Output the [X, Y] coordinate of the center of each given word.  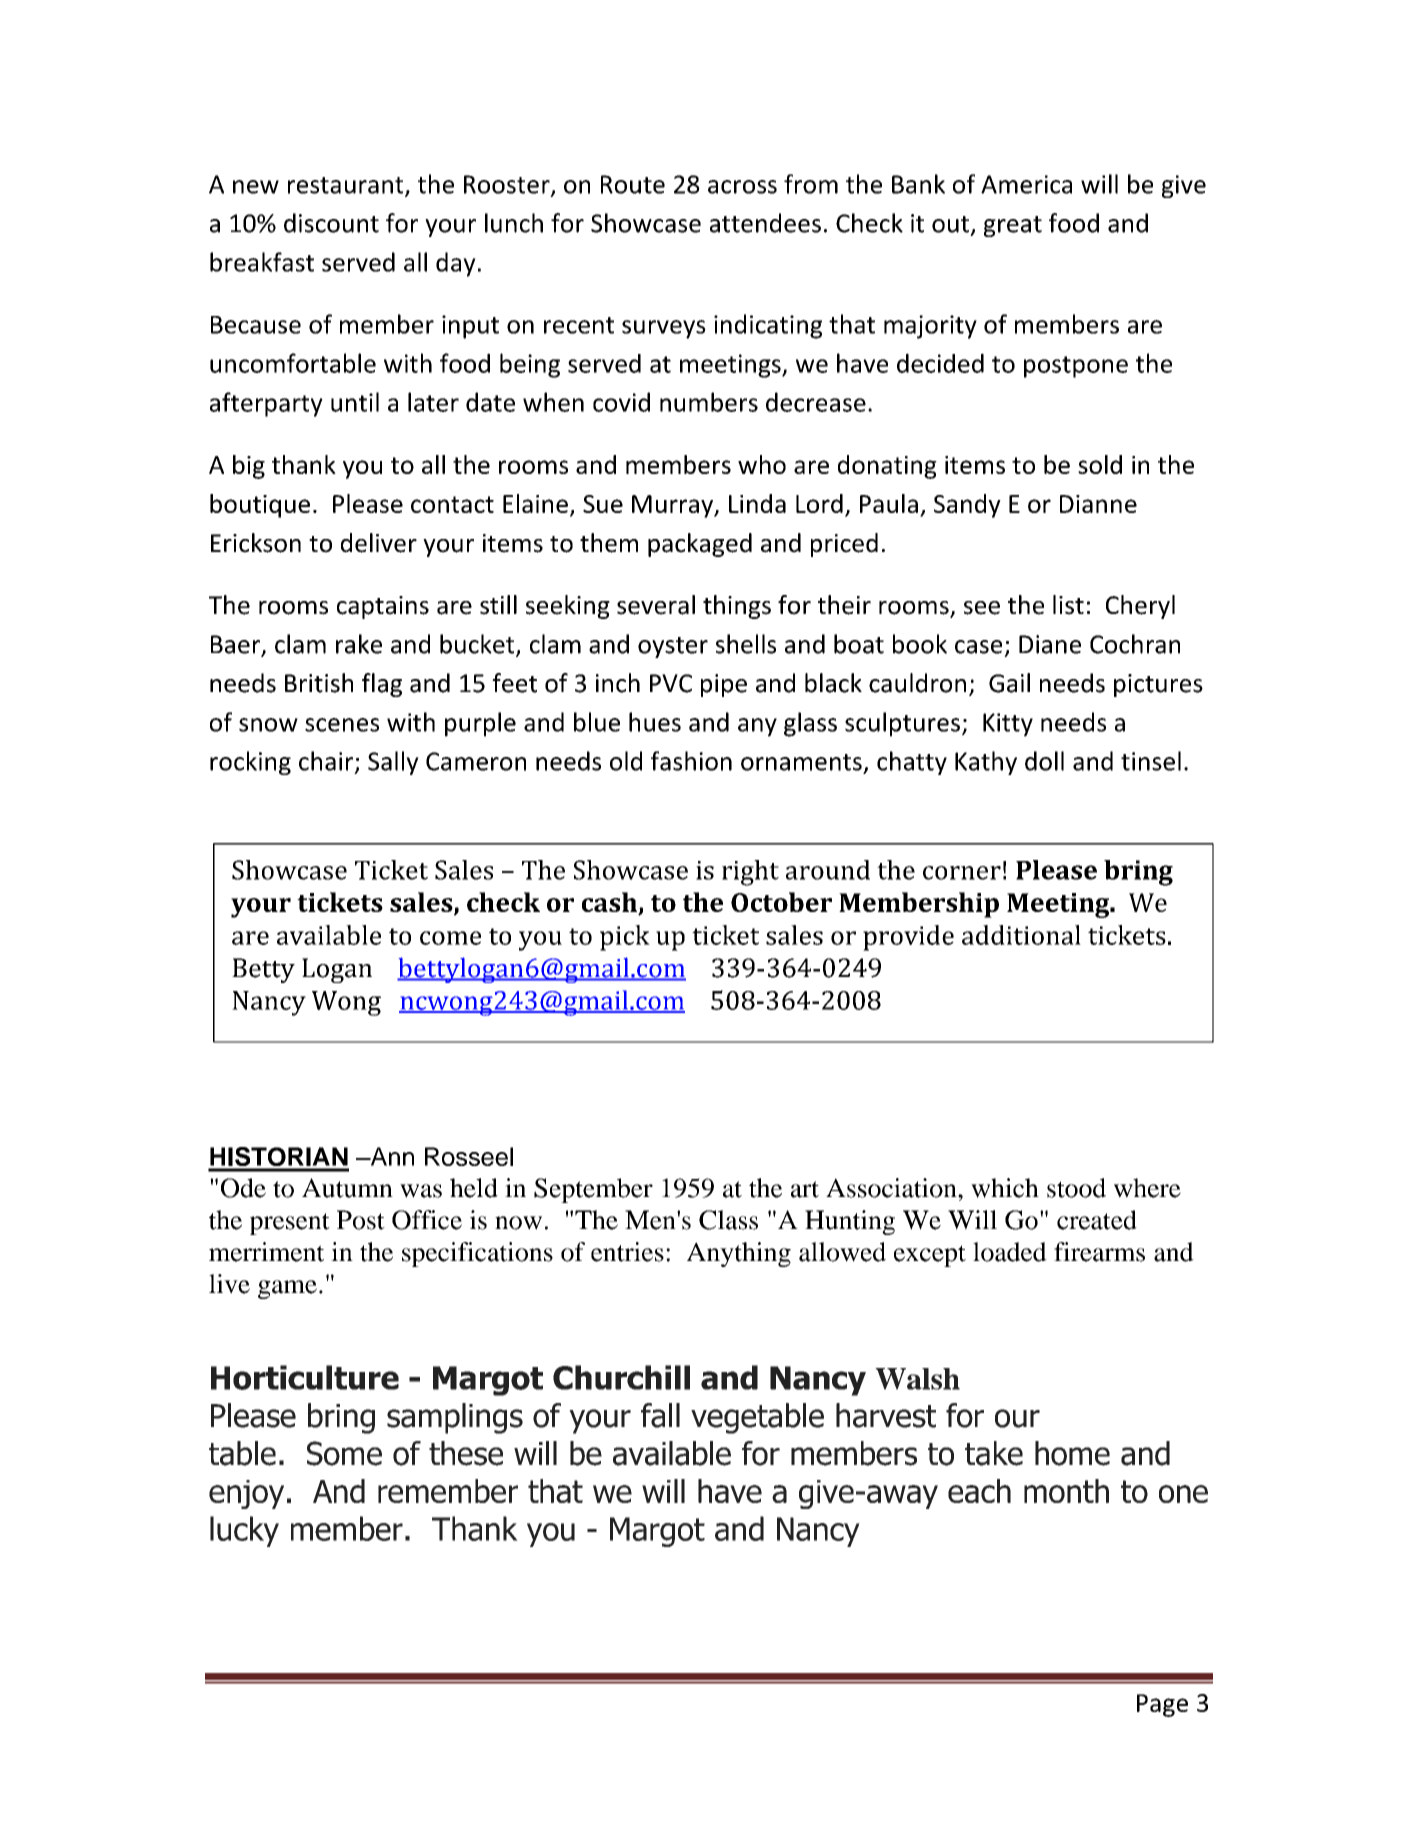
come [450, 938]
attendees [765, 223]
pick [625, 938]
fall [660, 1415]
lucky [244, 1531]
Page [1162, 1705]
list [1068, 605]
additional [1021, 935]
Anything [739, 1254]
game [287, 1289]
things [737, 607]
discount [331, 223]
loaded [1010, 1252]
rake [359, 644]
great [1013, 226]
